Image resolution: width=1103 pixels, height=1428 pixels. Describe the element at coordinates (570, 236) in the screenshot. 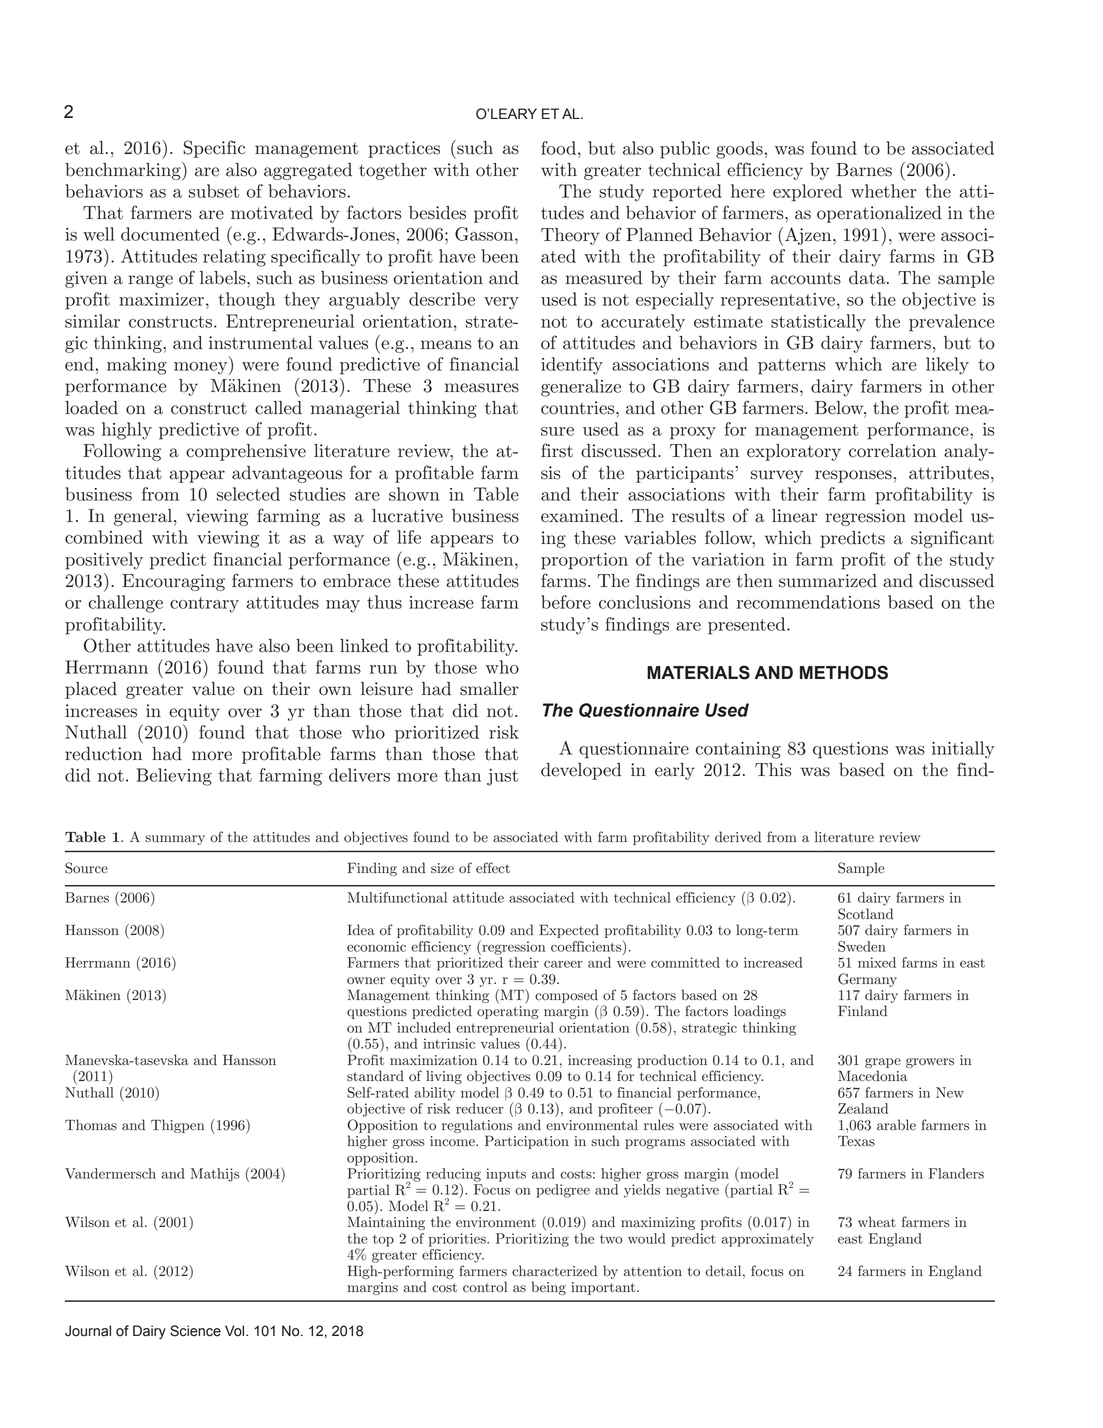

I see `Theory` at that location.
